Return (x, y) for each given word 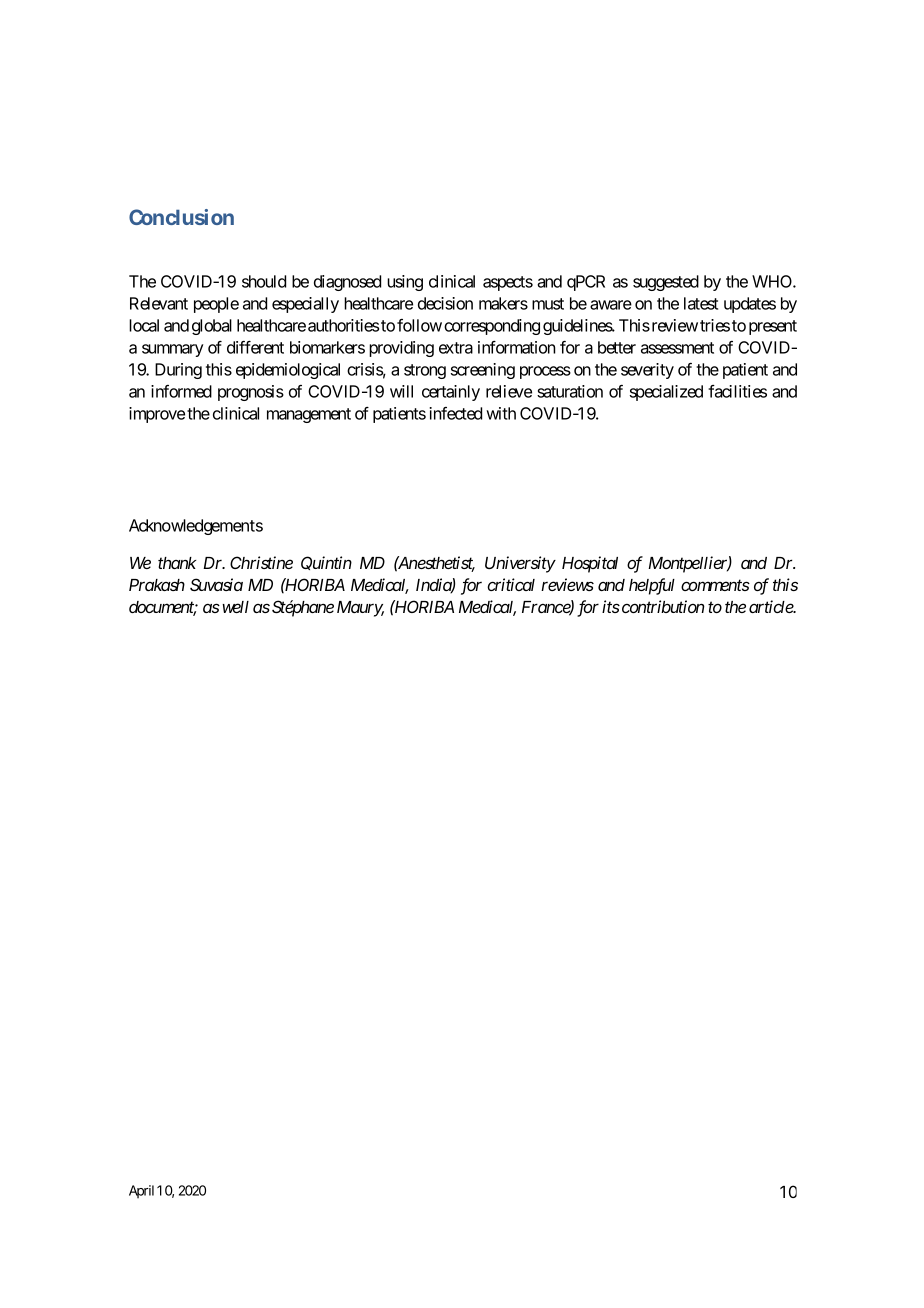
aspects (508, 283)
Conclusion (181, 217)
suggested (666, 283)
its (611, 606)
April (141, 1192)
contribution (662, 606)
